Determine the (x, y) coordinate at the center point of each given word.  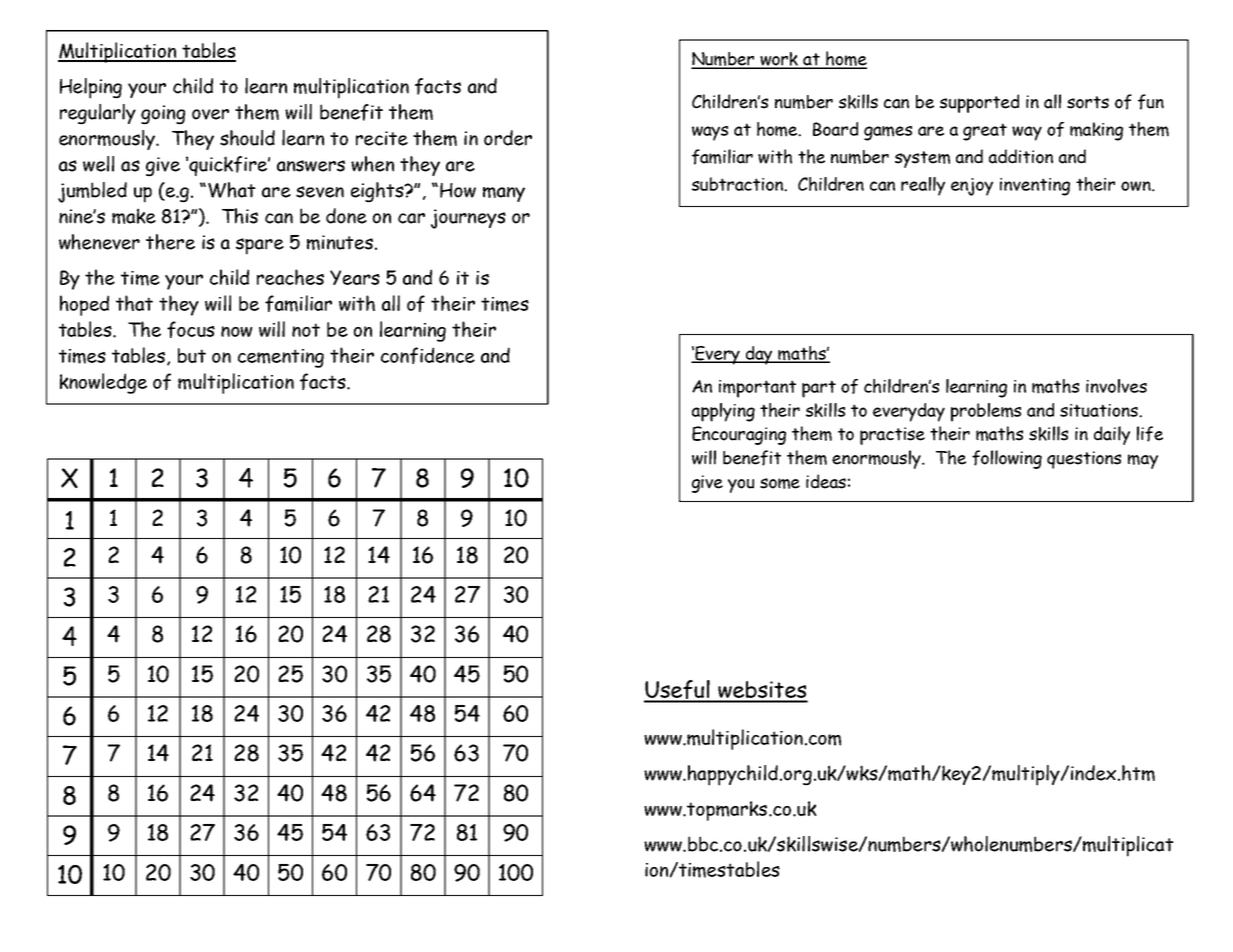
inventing (1035, 187)
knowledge (103, 383)
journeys (468, 219)
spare (260, 246)
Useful (678, 691)
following (1007, 459)
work (780, 60)
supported (979, 103)
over (210, 114)
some (780, 483)
